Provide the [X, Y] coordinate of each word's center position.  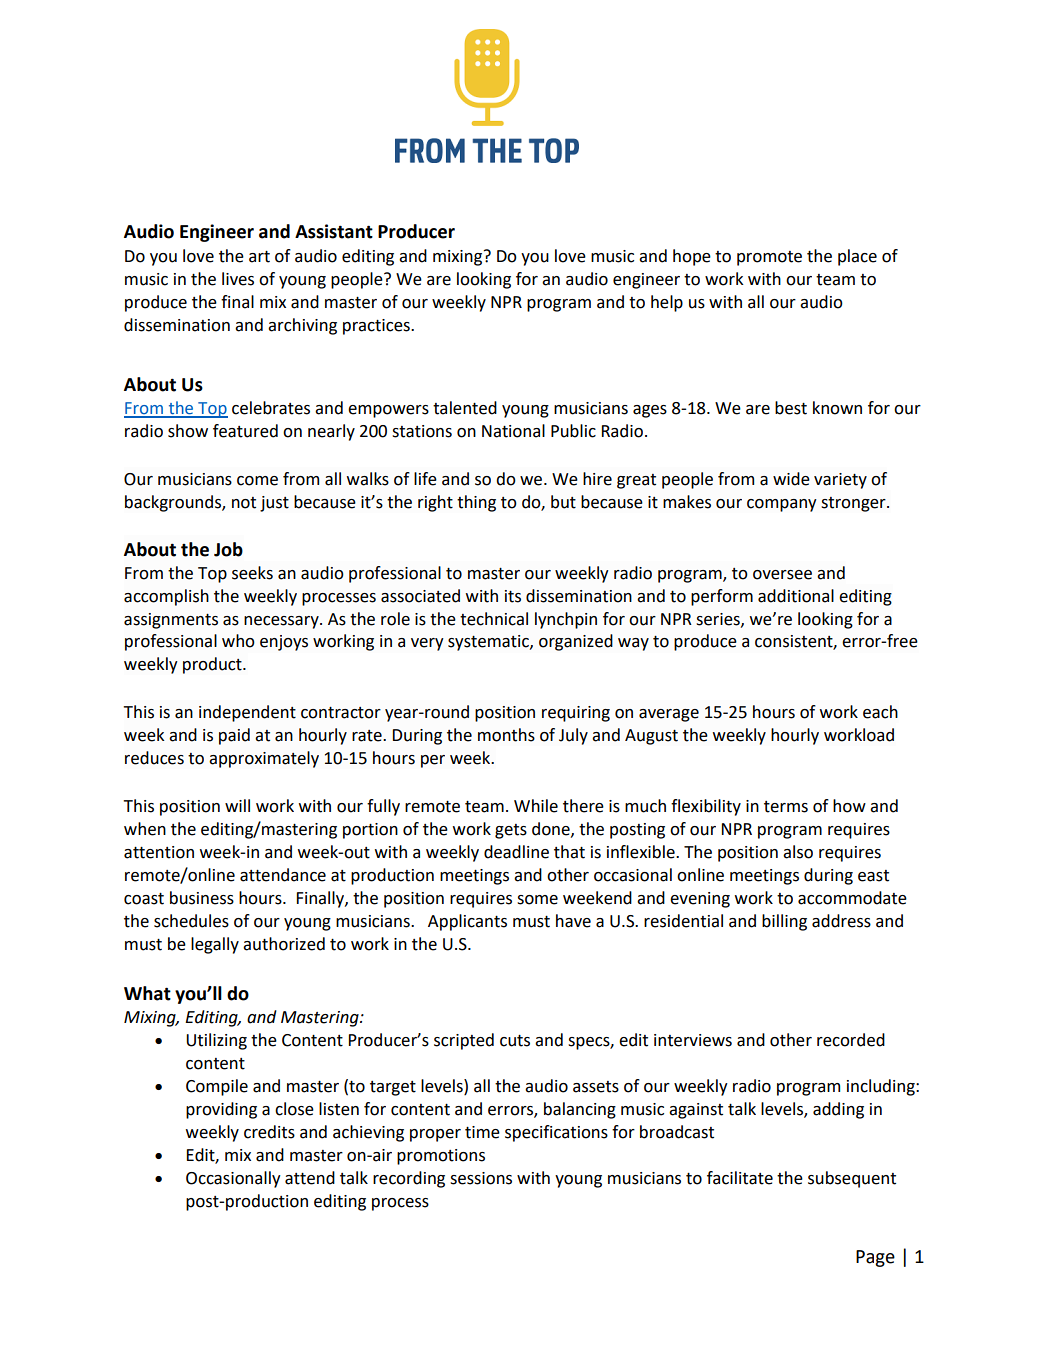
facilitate [740, 1178]
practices [377, 327]
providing [221, 1110]
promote [769, 258]
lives [238, 279]
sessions [481, 1178]
